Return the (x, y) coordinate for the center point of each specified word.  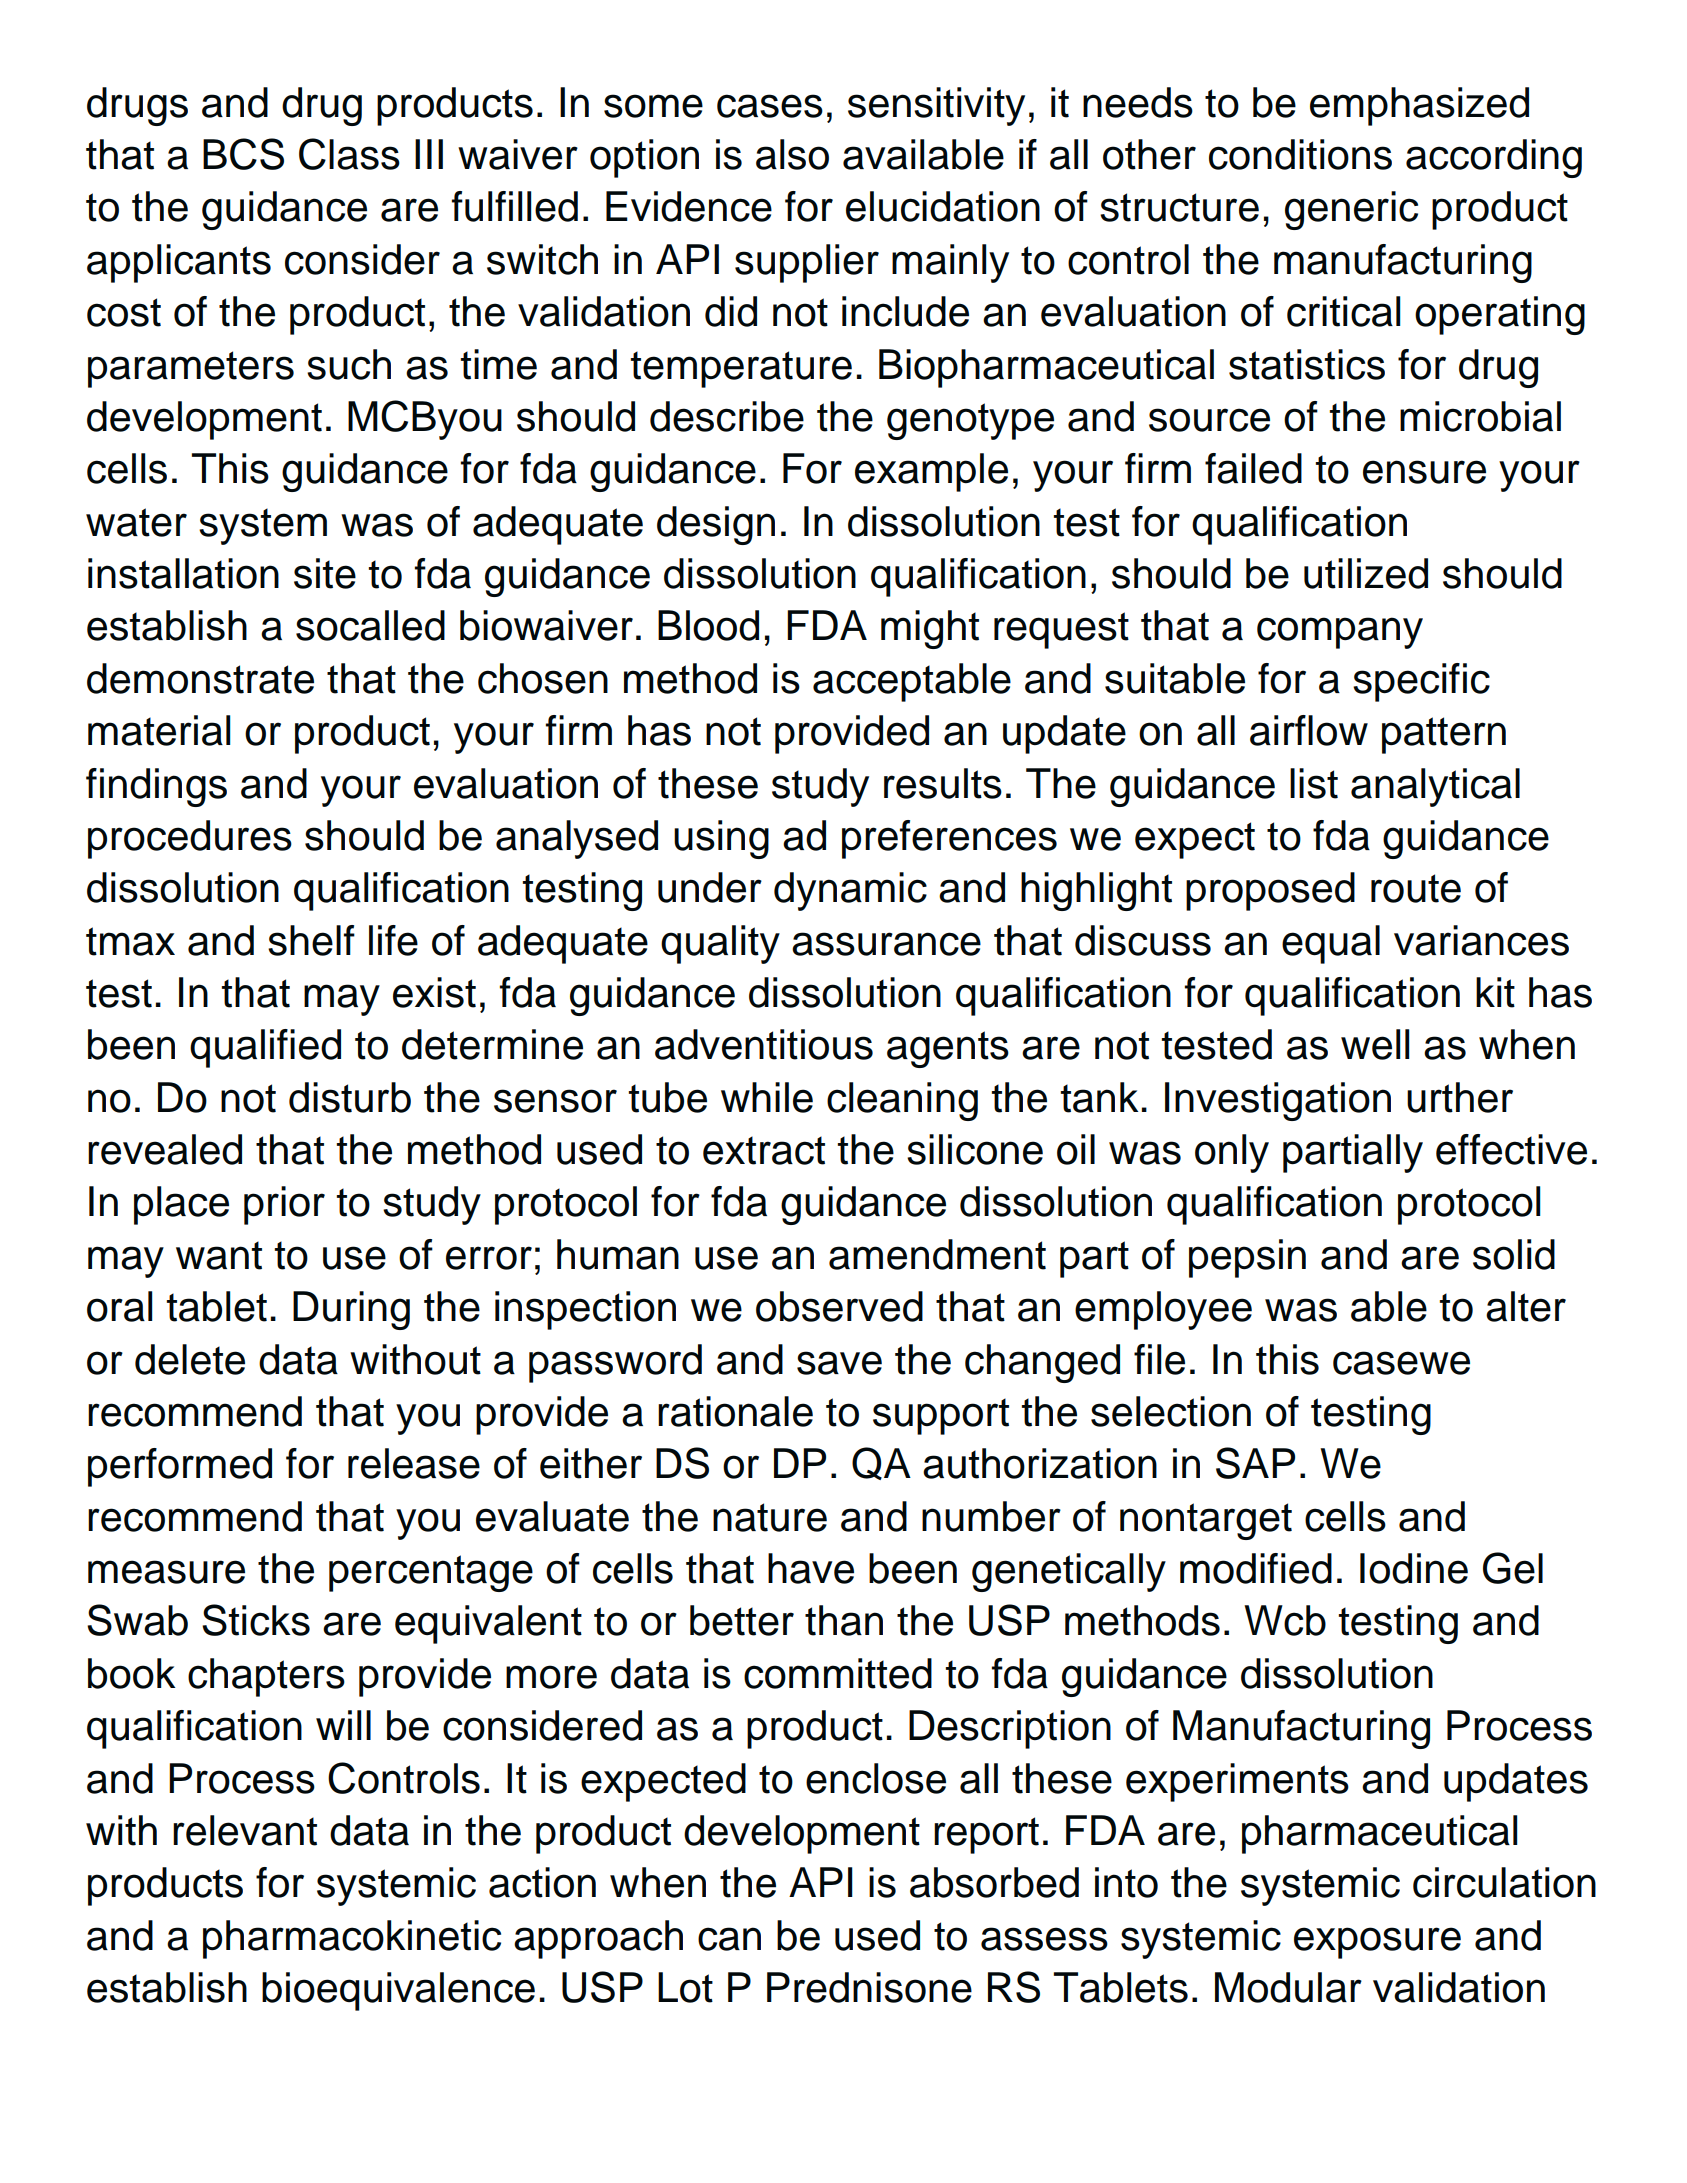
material (159, 730)
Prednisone (869, 1987)
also (792, 154)
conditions (1300, 154)
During (351, 1310)
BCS (243, 154)
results (943, 783)
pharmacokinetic (352, 1939)
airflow (1309, 730)
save (839, 1363)
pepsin (1247, 1258)
